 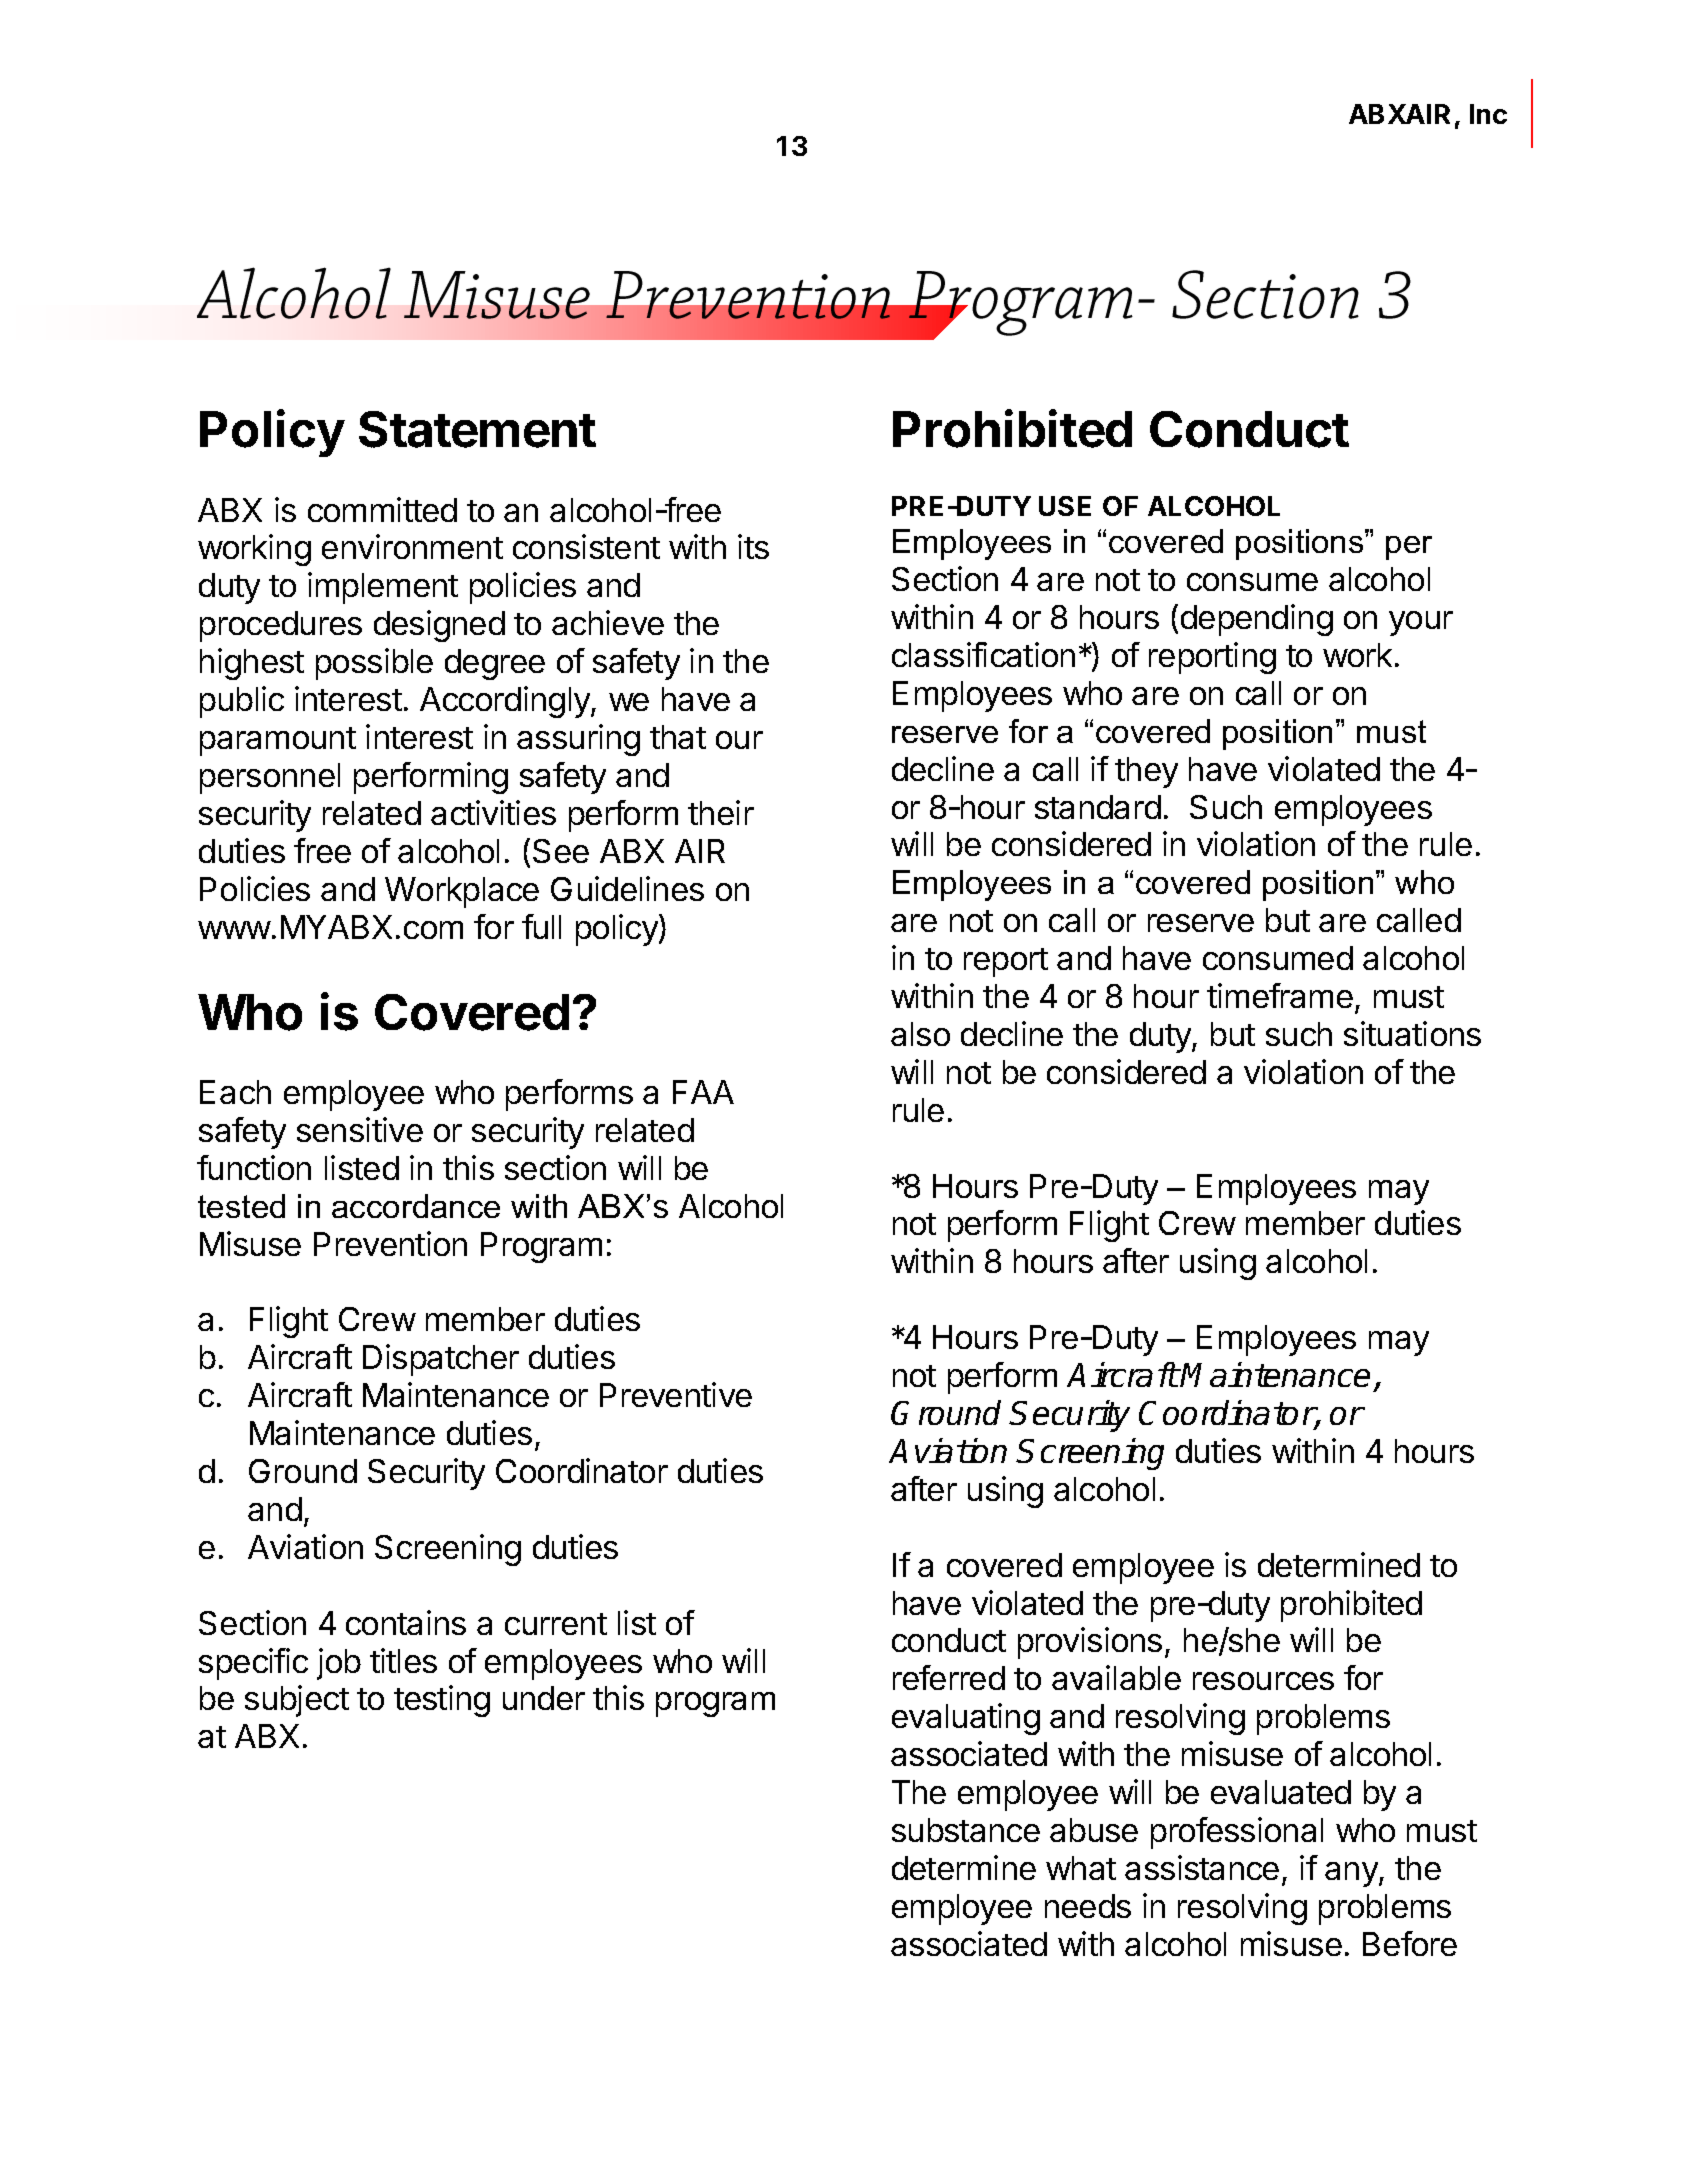 I want to click on Inc, so click(x=1488, y=114).
